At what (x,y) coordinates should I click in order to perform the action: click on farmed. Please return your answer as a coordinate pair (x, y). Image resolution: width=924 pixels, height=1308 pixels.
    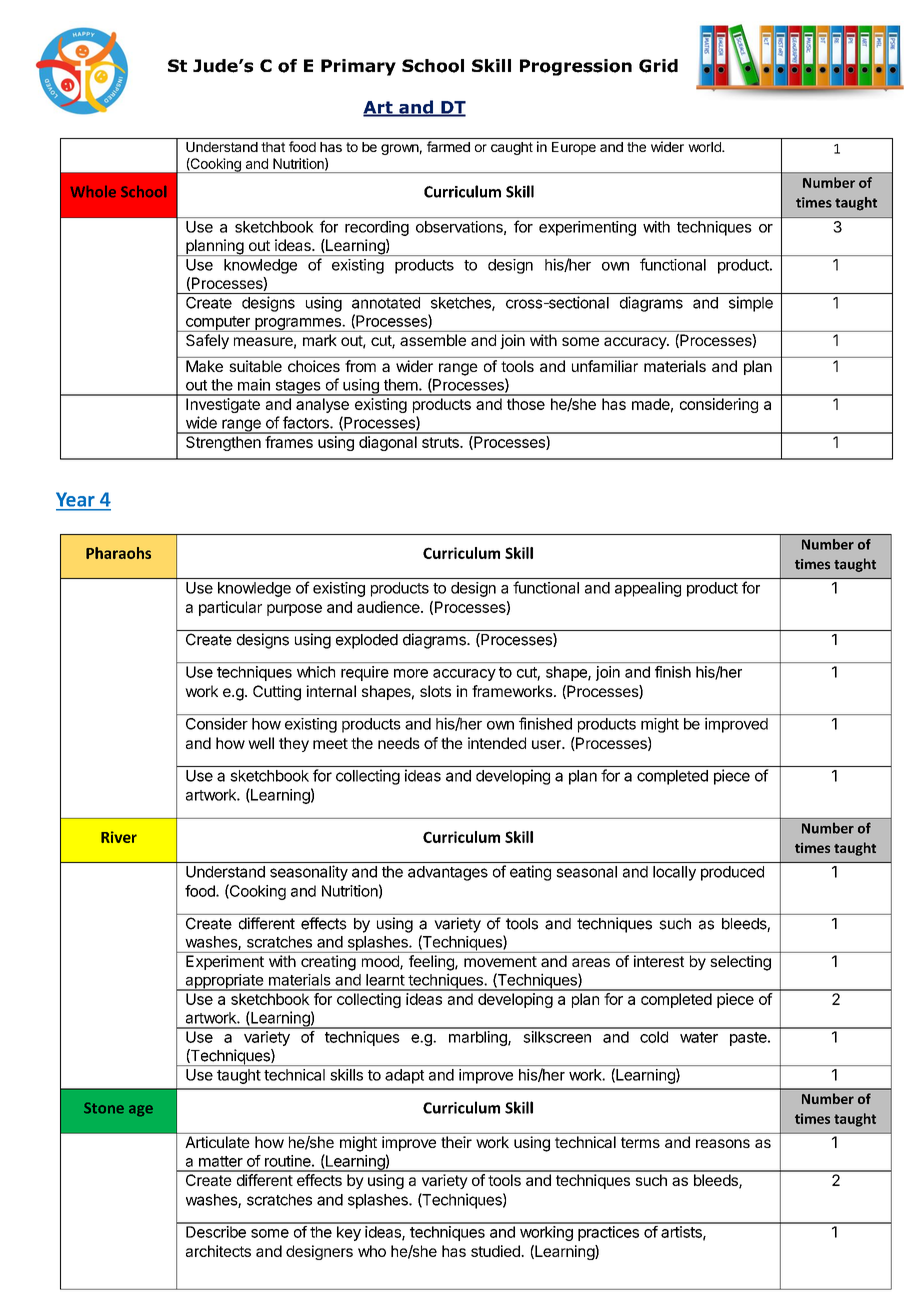
    Looking at the image, I should click on (448, 146).
